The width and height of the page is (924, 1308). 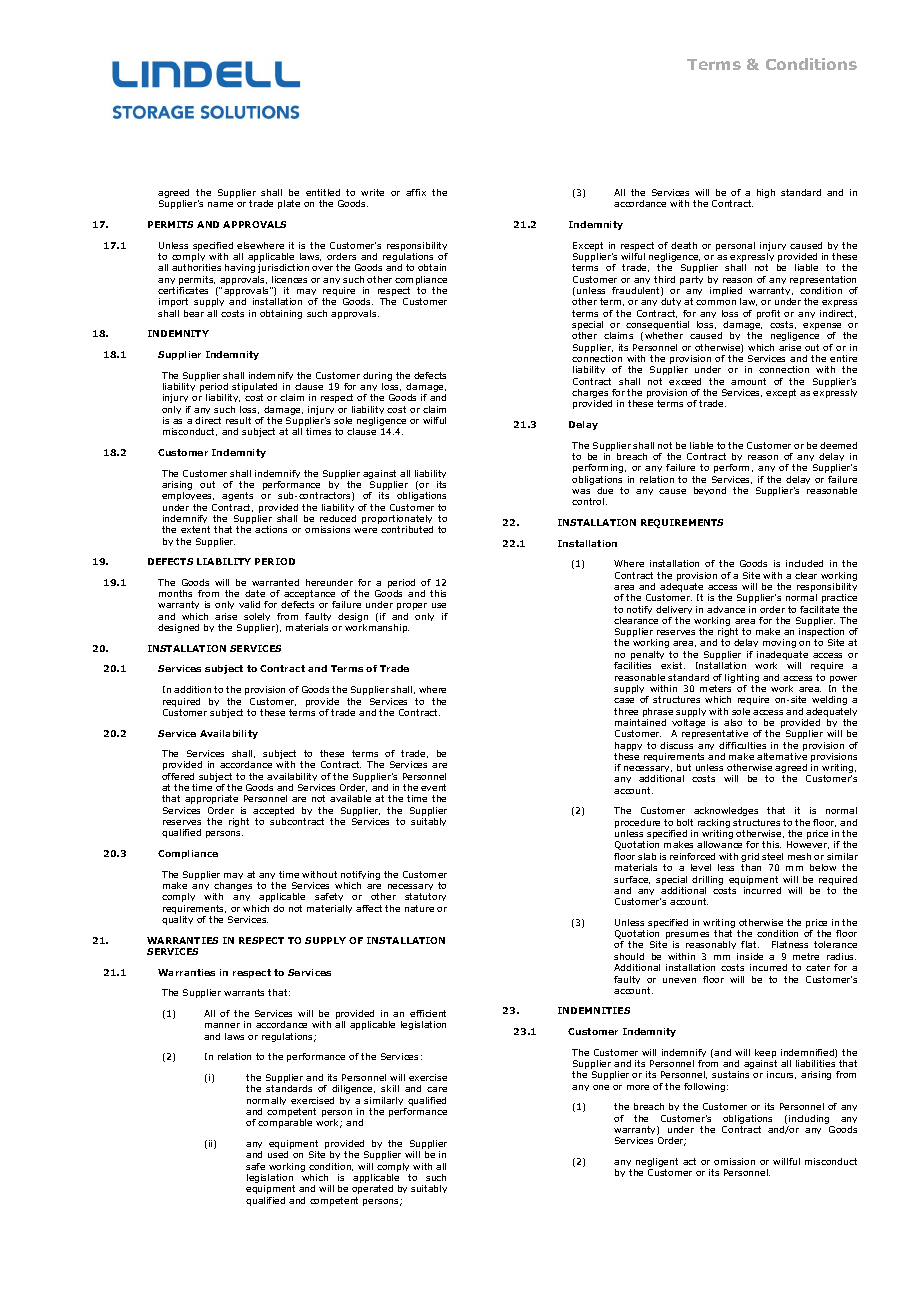 I want to click on alternative, so click(x=782, y=756).
